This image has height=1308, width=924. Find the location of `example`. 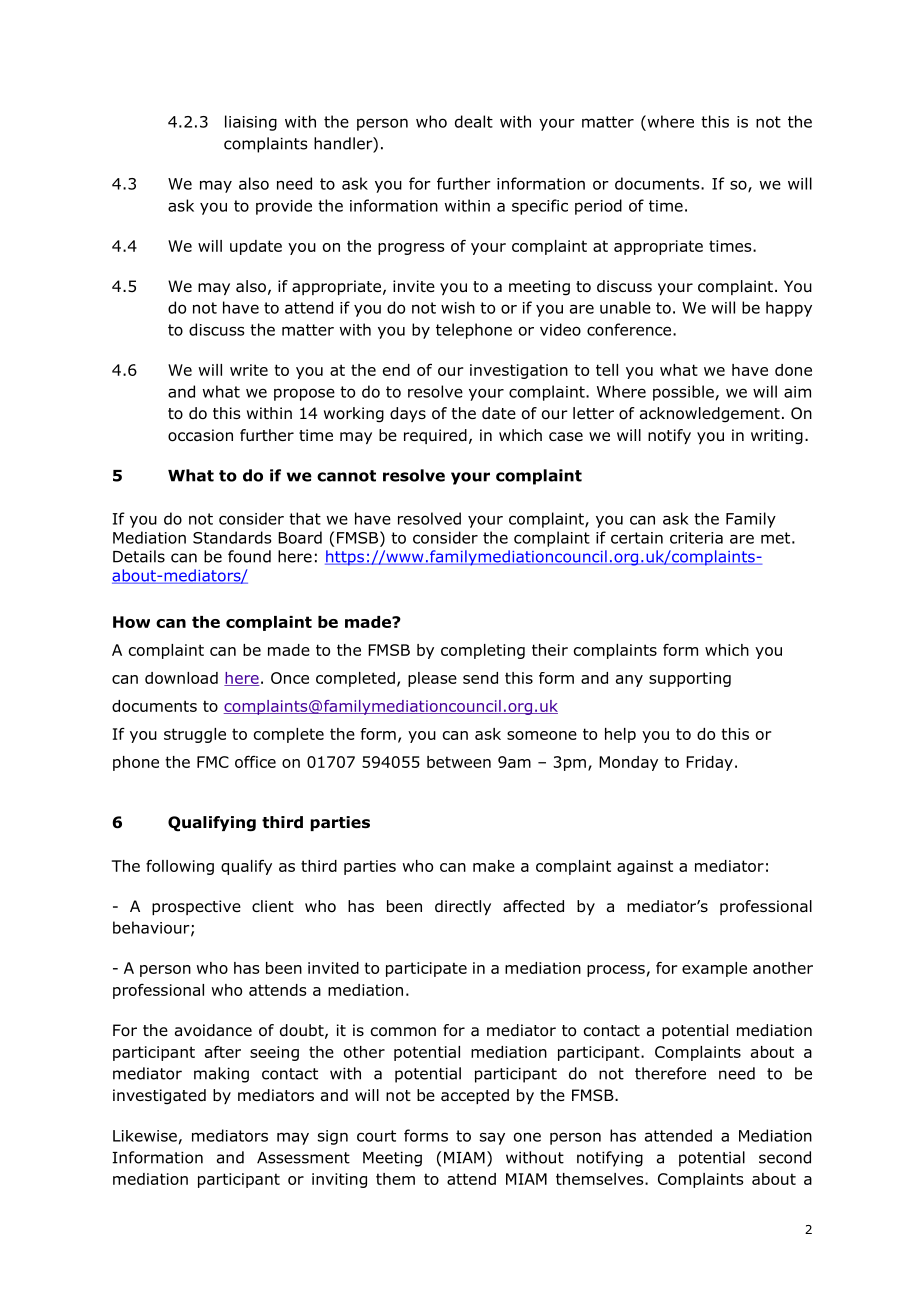

example is located at coordinates (714, 969).
